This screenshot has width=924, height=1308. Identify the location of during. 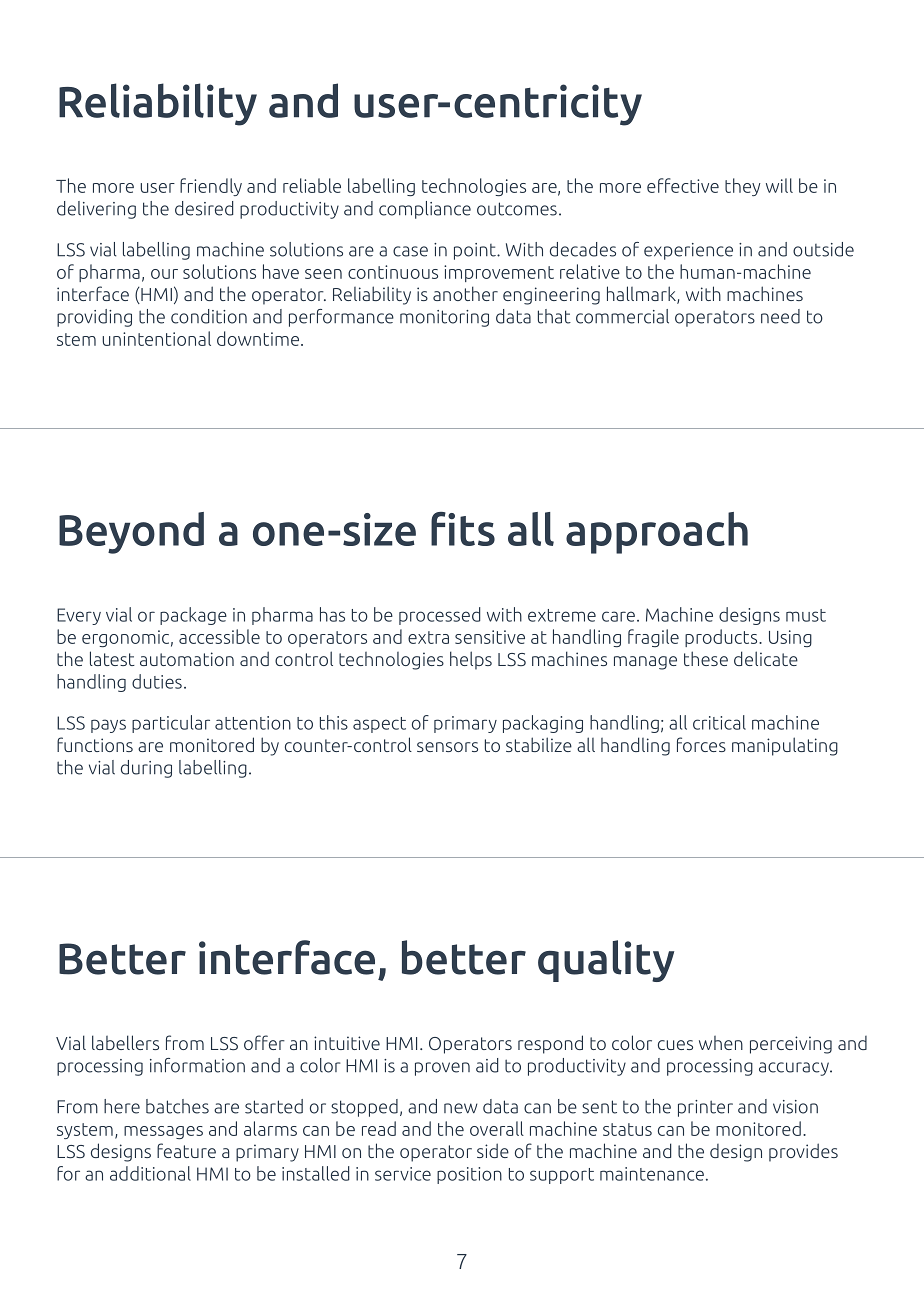
(146, 769).
